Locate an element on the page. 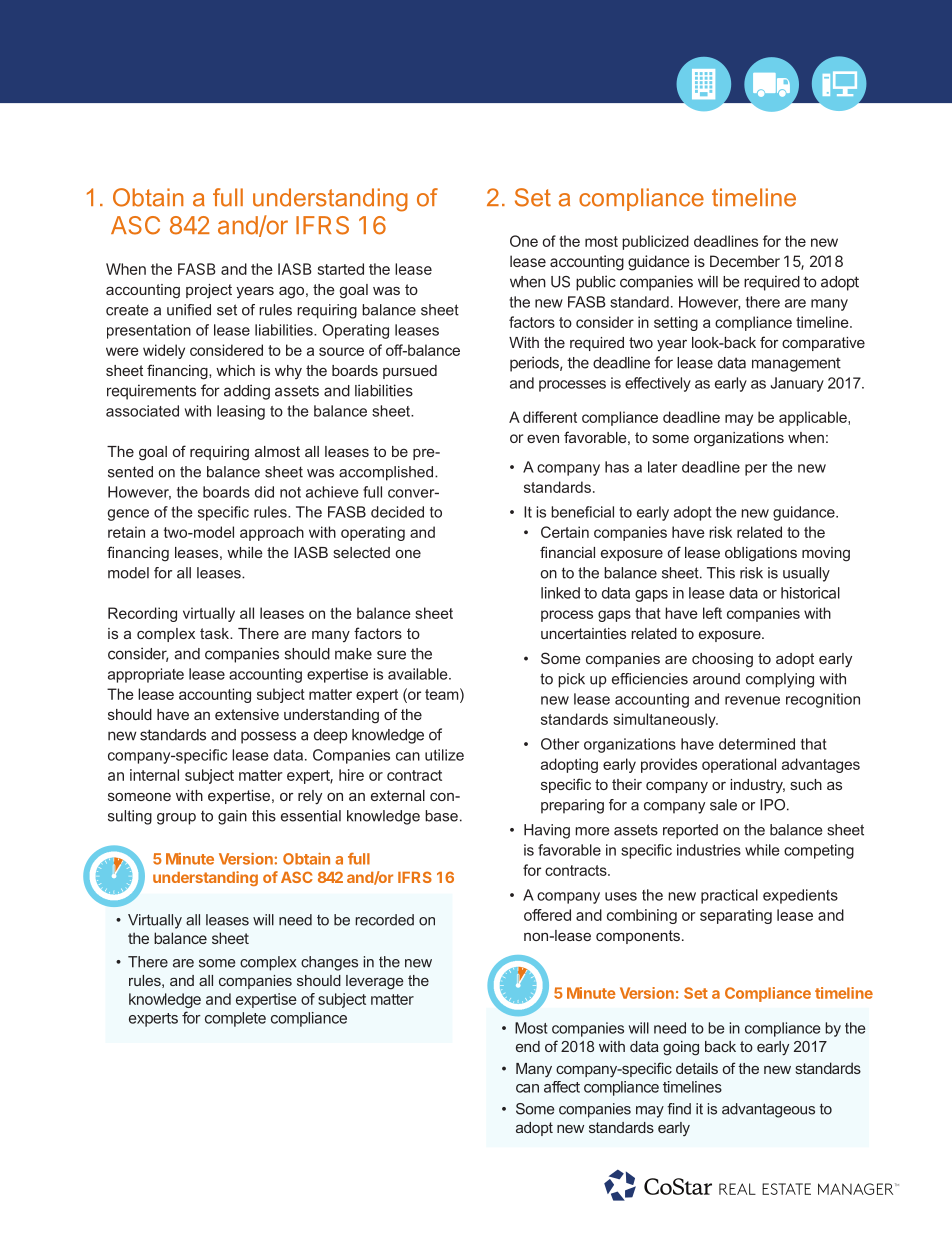 This image has height=1233, width=952. offered is located at coordinates (547, 915).
